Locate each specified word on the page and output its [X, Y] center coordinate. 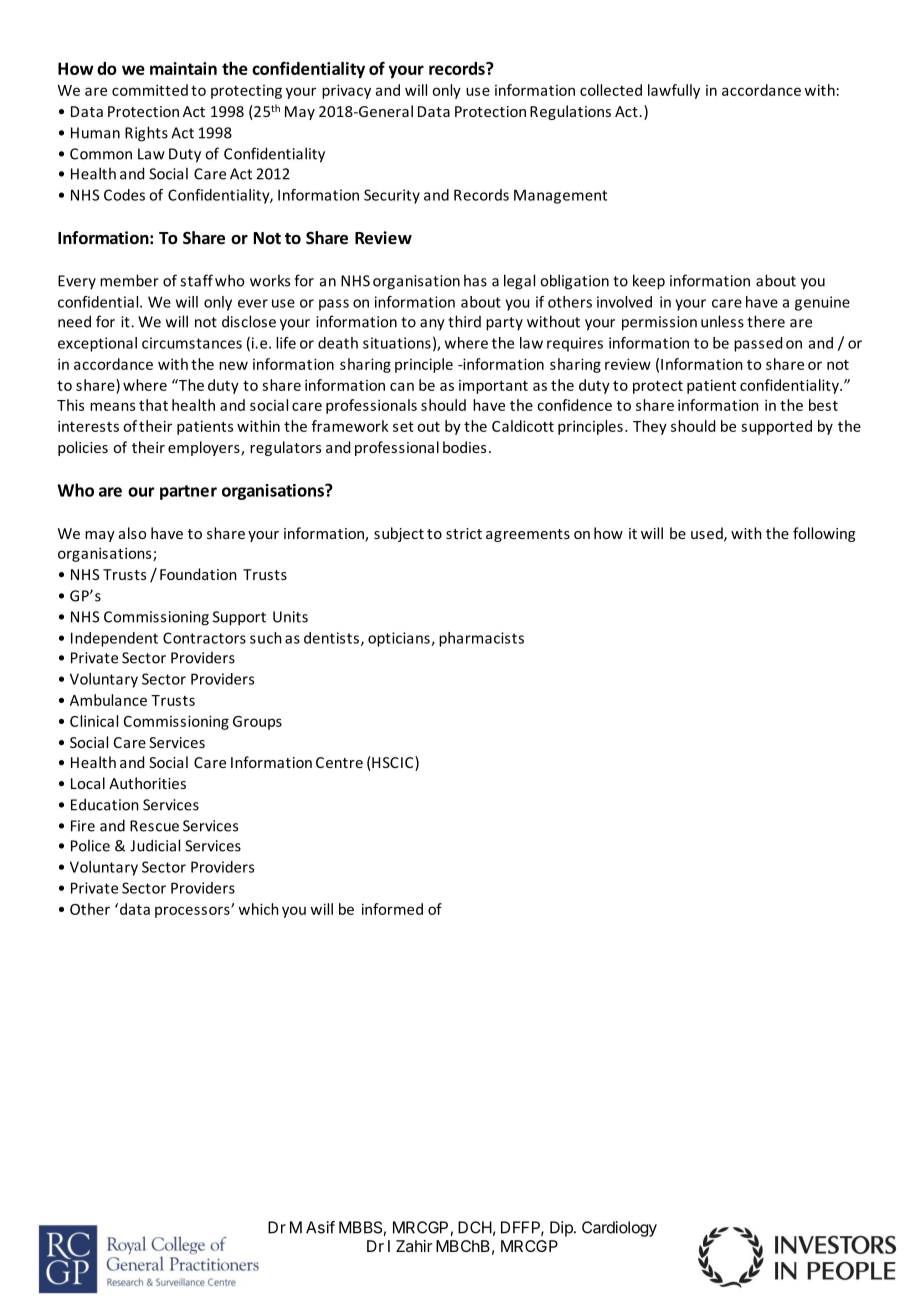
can [402, 386]
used [708, 534]
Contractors [204, 638]
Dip [562, 1229]
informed [392, 909]
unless [722, 321]
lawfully [674, 91]
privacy [346, 91]
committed [150, 90]
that [153, 405]
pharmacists [481, 639]
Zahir [414, 1246]
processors [193, 912]
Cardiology [619, 1229]
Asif [320, 1227]
